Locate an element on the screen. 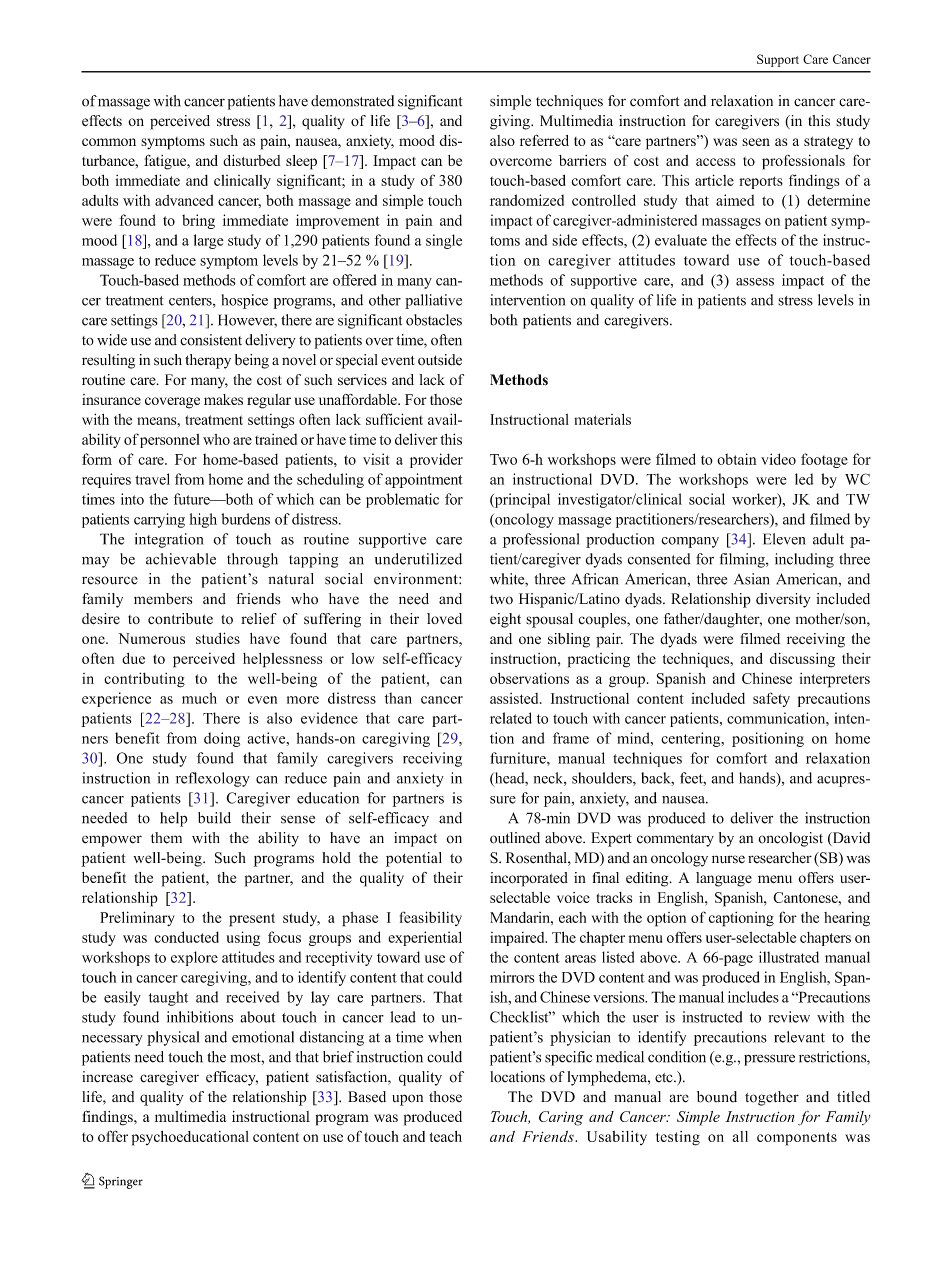  contribute is located at coordinates (180, 618).
